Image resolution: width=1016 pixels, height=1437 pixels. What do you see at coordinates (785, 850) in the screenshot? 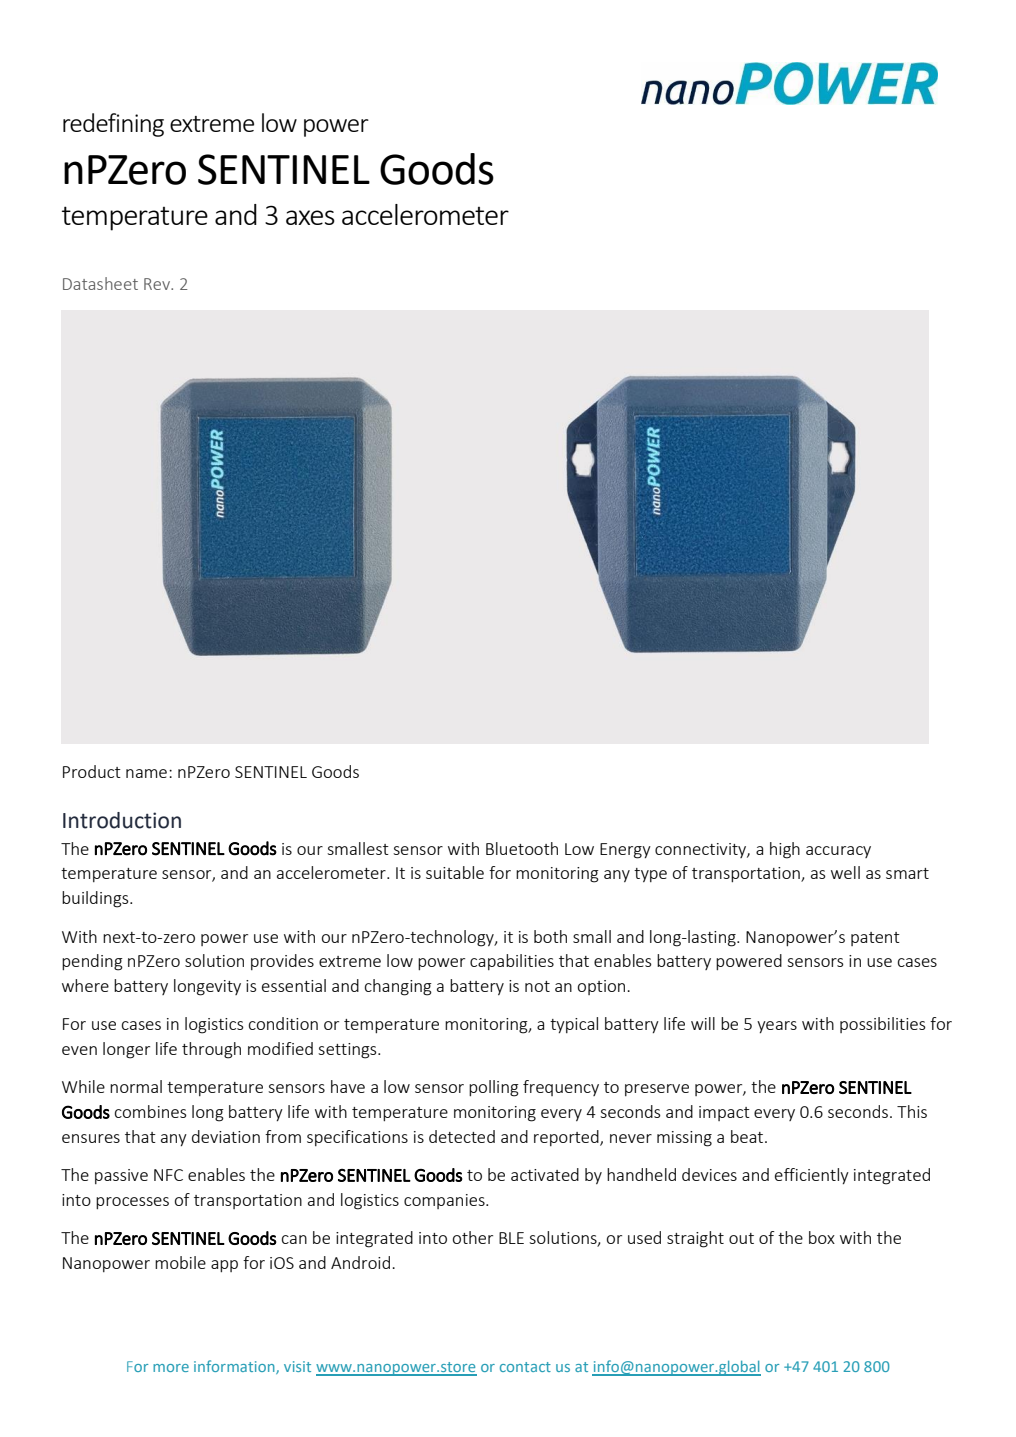
I see `high` at bounding box center [785, 850].
